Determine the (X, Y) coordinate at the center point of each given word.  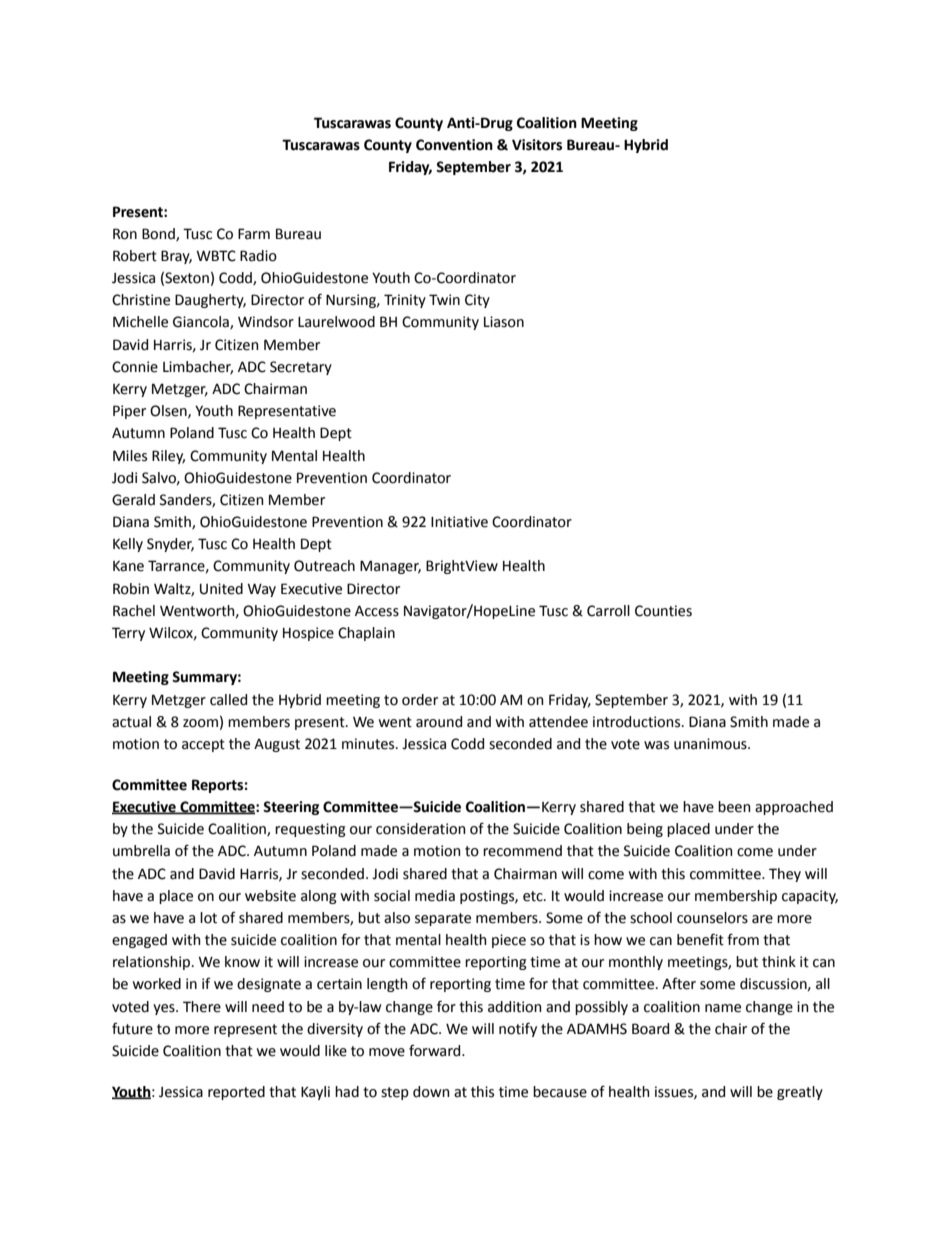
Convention (454, 145)
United (221, 589)
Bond (159, 234)
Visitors (537, 145)
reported (236, 1093)
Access (377, 611)
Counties (663, 611)
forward (436, 1050)
